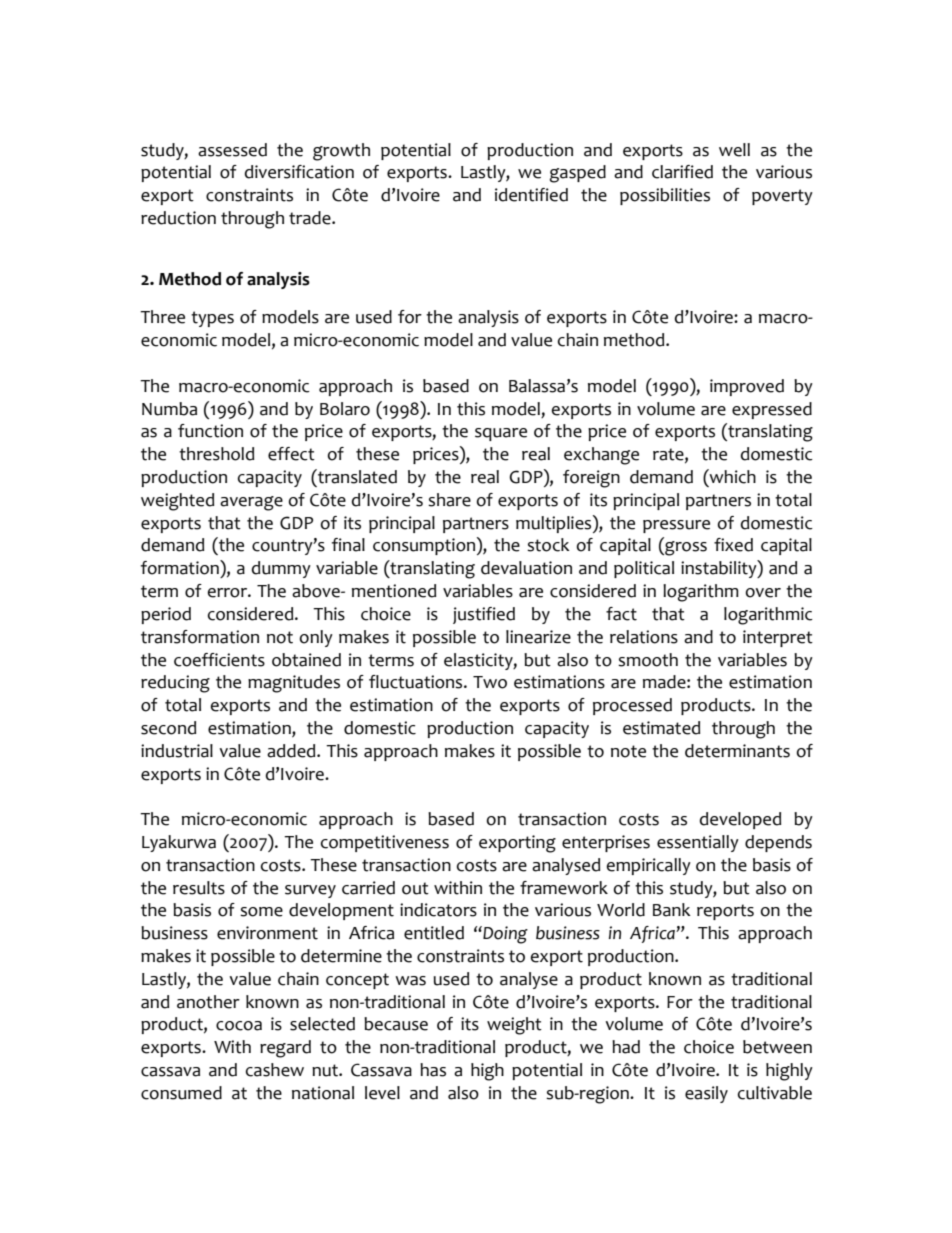  Describe the element at coordinates (501, 434) in the screenshot. I see `square` at that location.
